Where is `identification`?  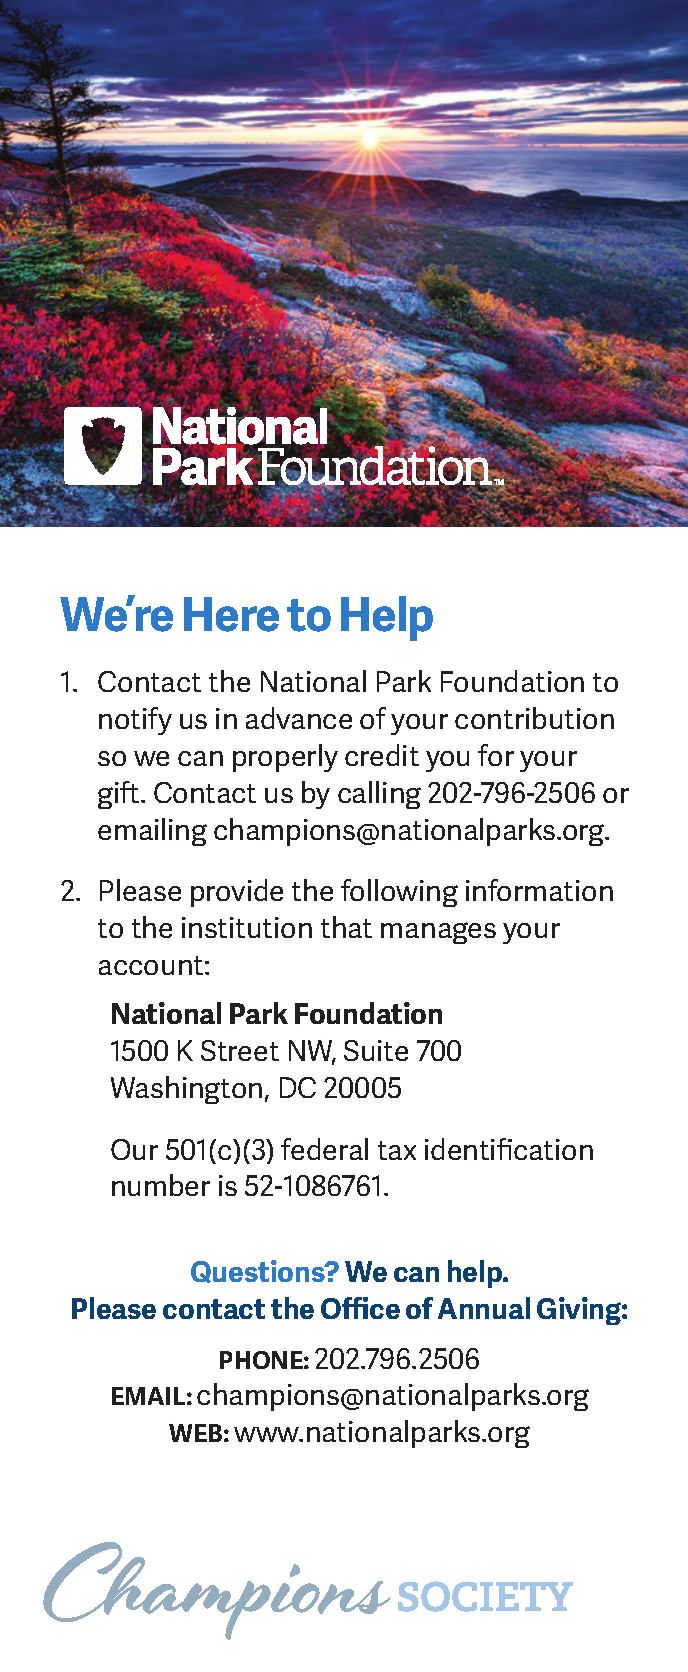
identification is located at coordinates (509, 1149).
